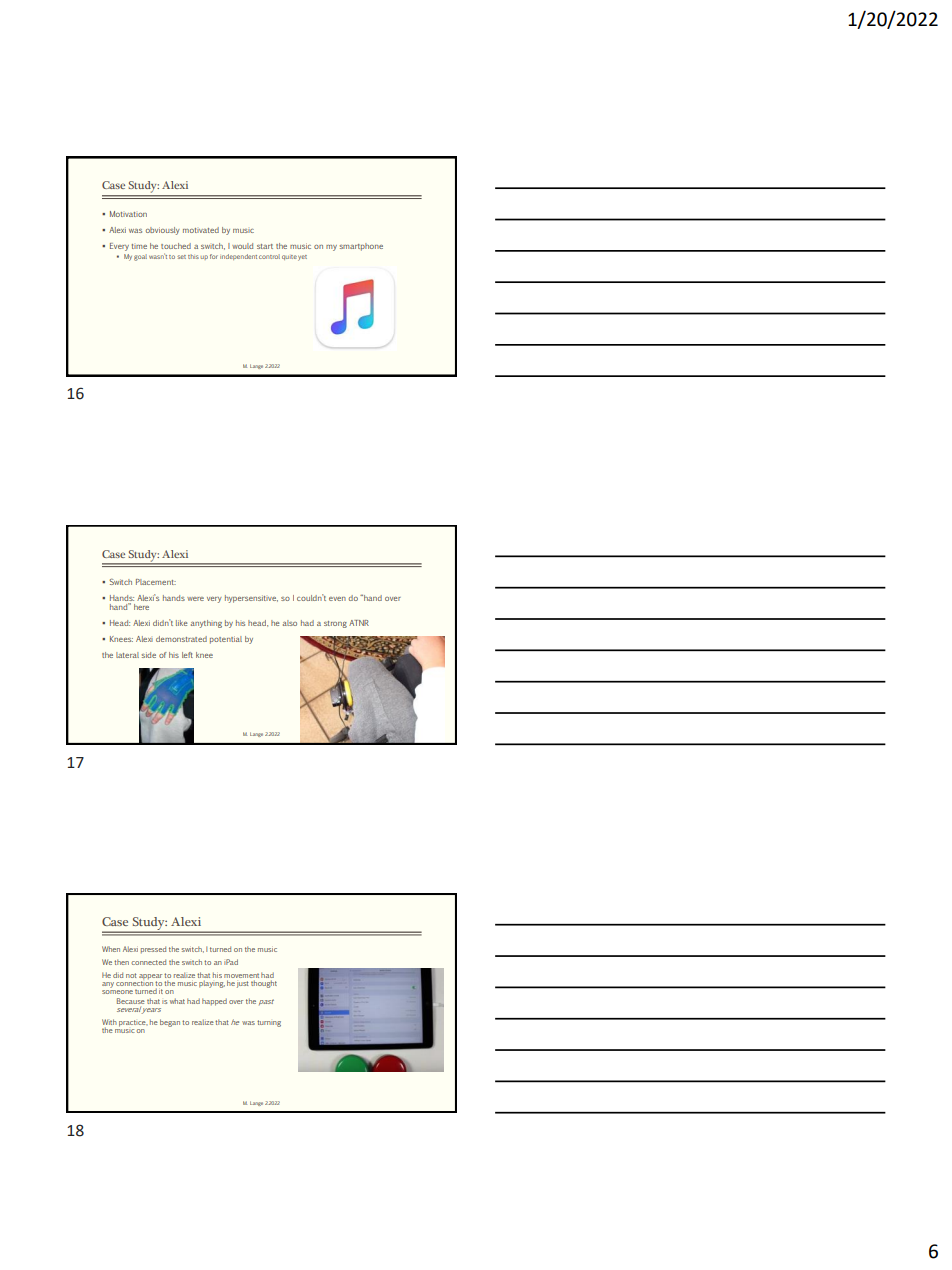 Image resolution: width=952 pixels, height=1270 pixels. Describe the element at coordinates (195, 599) in the image. I see `were` at that location.
